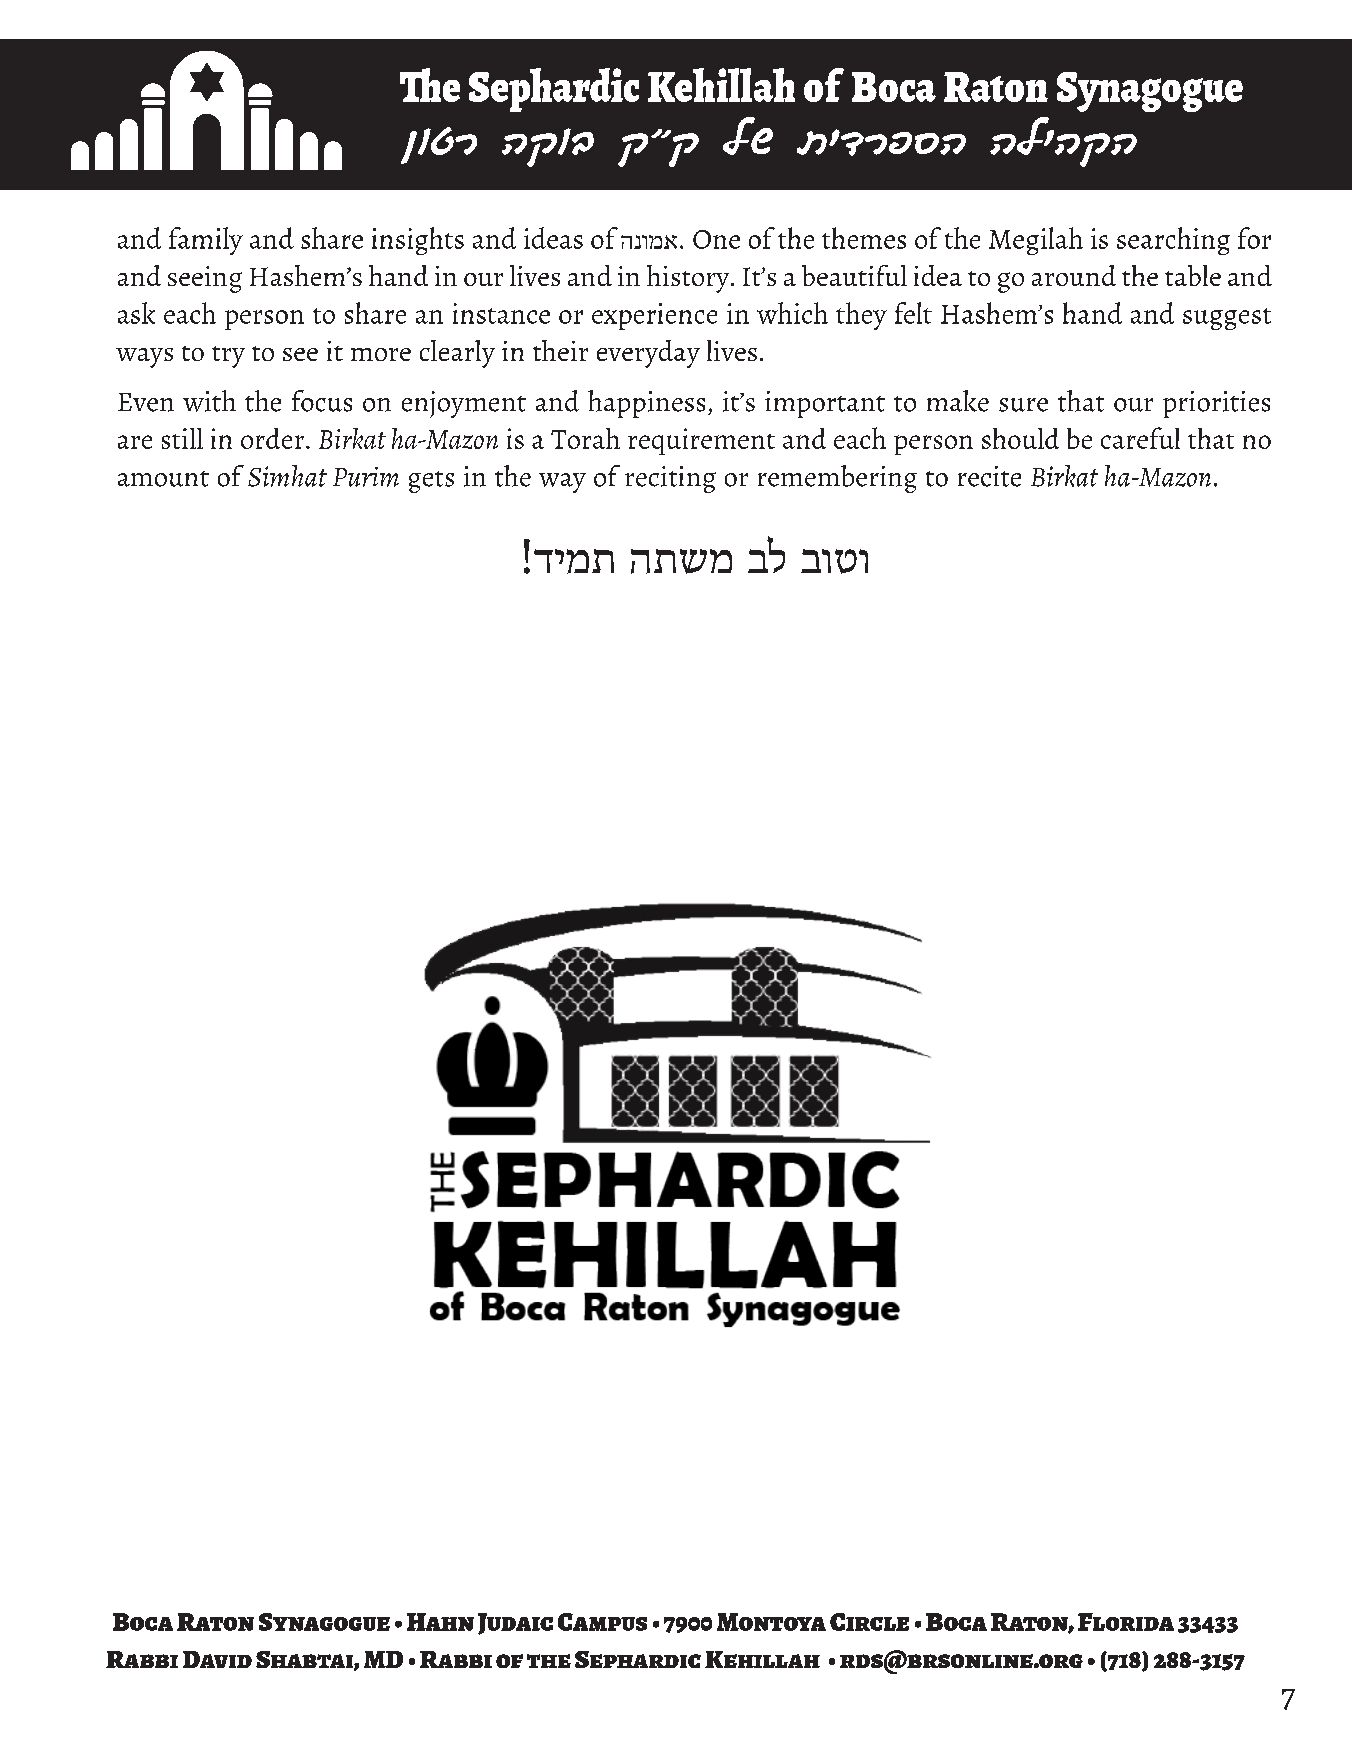  What do you see at coordinates (1126, 1622) in the image?
I see `Florida` at bounding box center [1126, 1622].
